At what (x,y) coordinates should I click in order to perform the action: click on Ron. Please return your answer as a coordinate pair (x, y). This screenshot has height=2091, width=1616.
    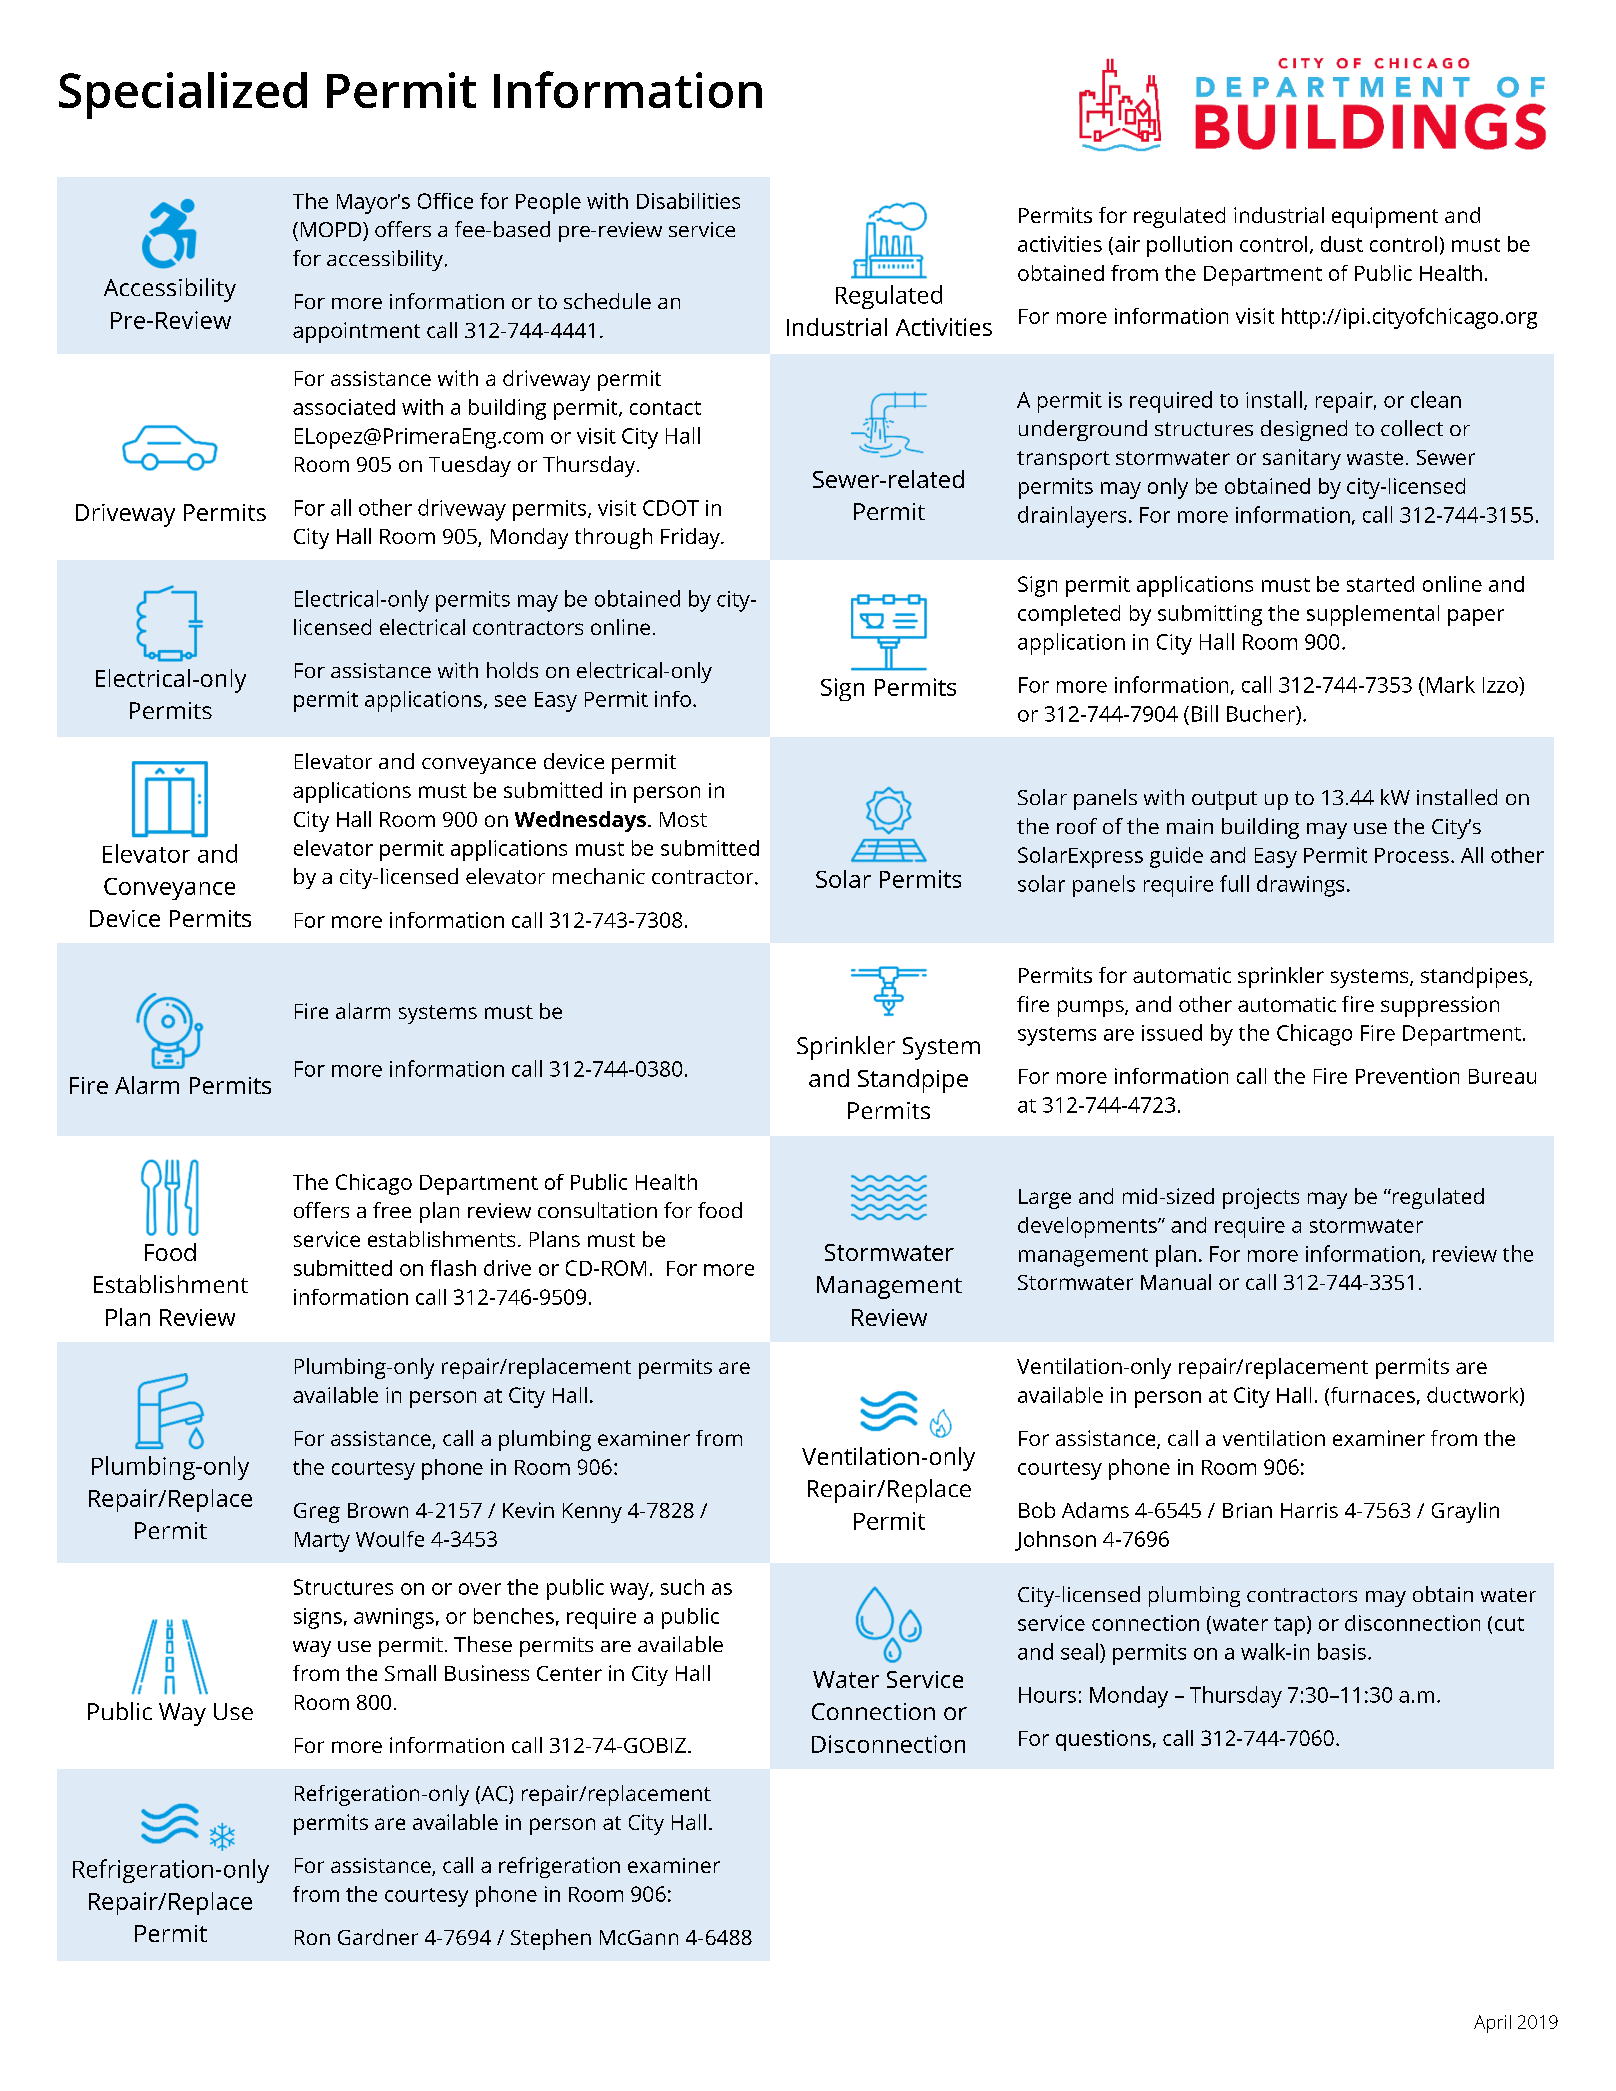
    Looking at the image, I should click on (312, 1937).
